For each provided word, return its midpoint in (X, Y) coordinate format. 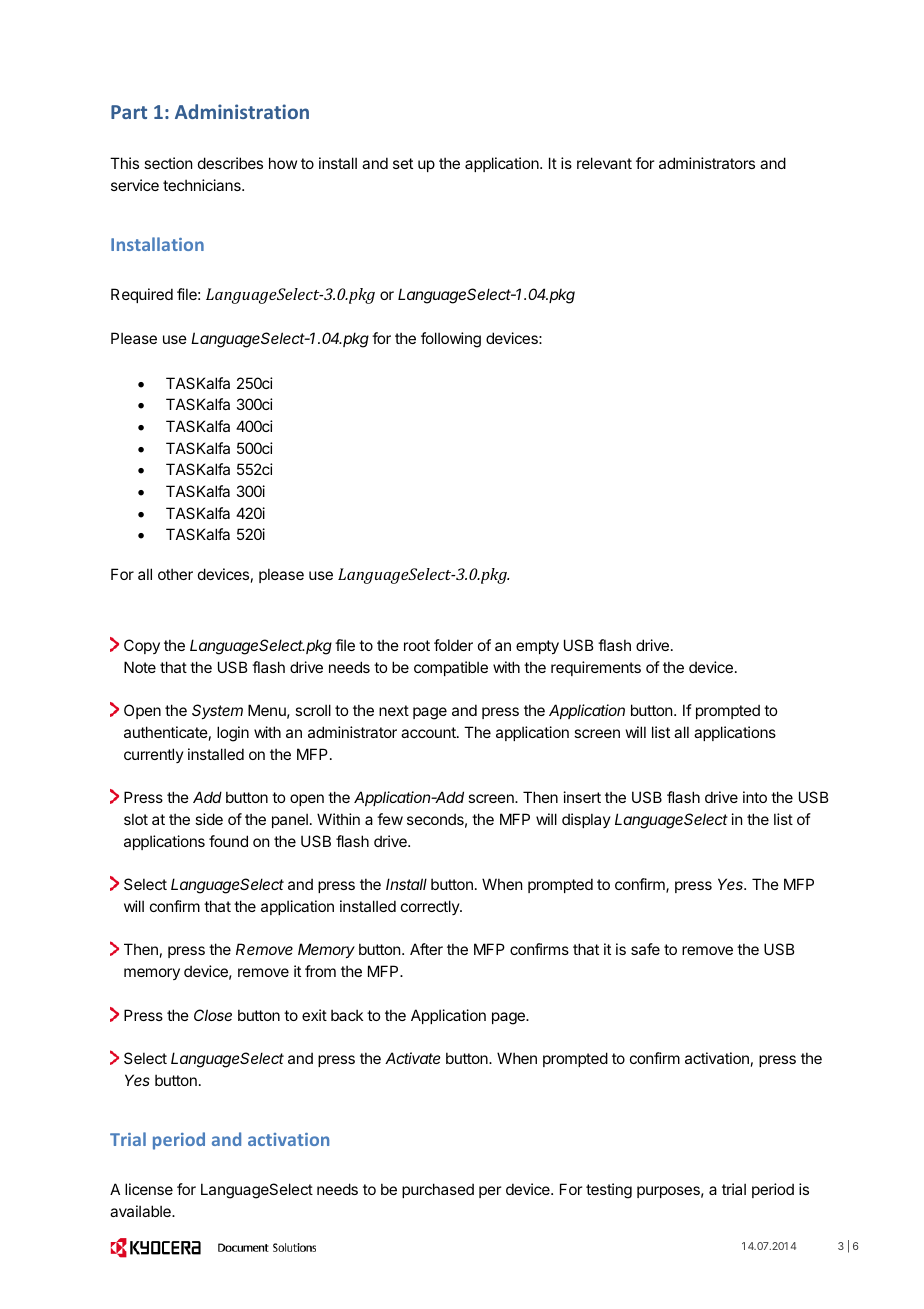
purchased (438, 1190)
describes (230, 163)
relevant (604, 163)
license (149, 1189)
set (403, 163)
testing (609, 1191)
